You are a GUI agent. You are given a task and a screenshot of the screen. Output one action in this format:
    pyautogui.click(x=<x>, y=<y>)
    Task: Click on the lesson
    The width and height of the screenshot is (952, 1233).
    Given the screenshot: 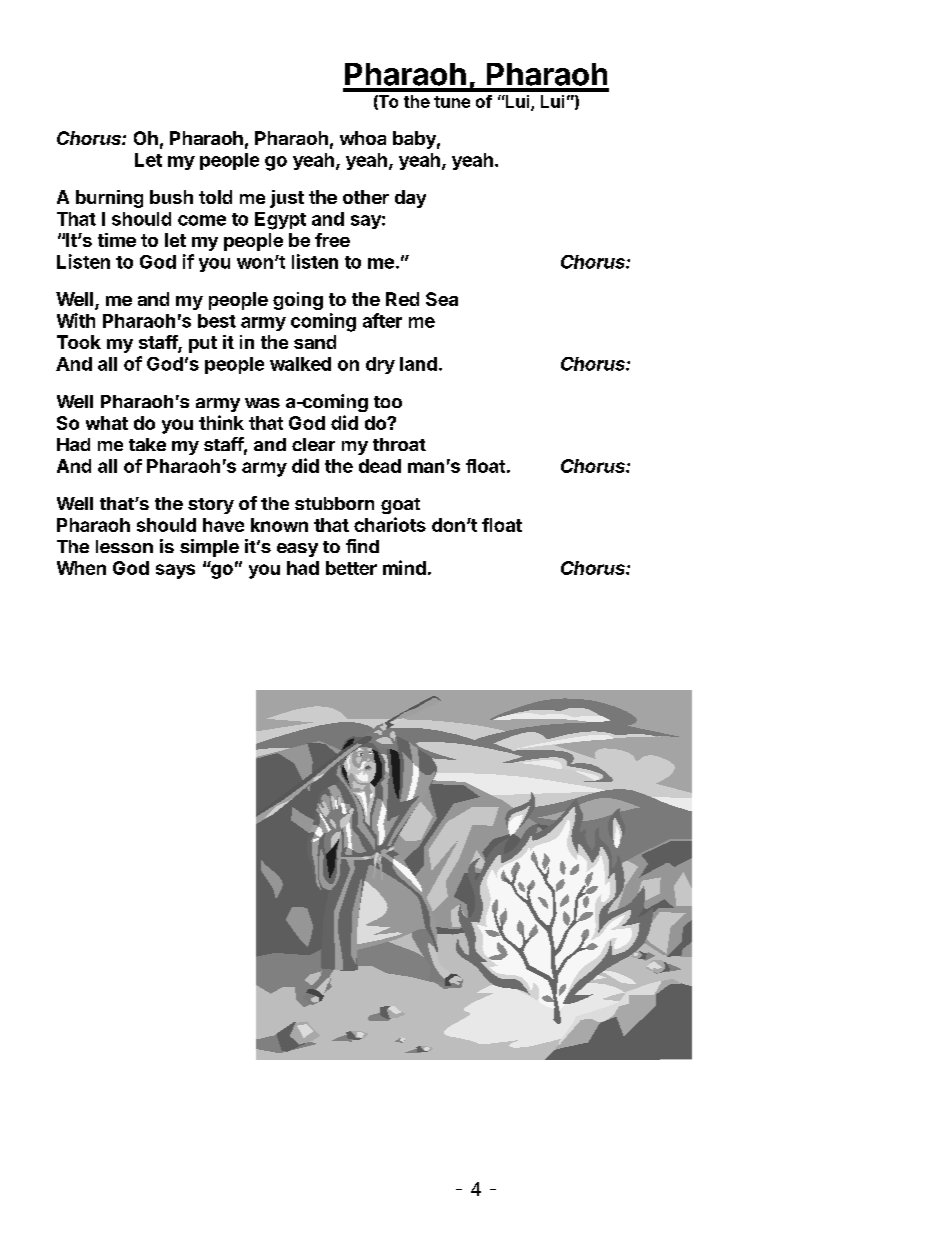 What is the action you would take?
    pyautogui.click(x=124, y=546)
